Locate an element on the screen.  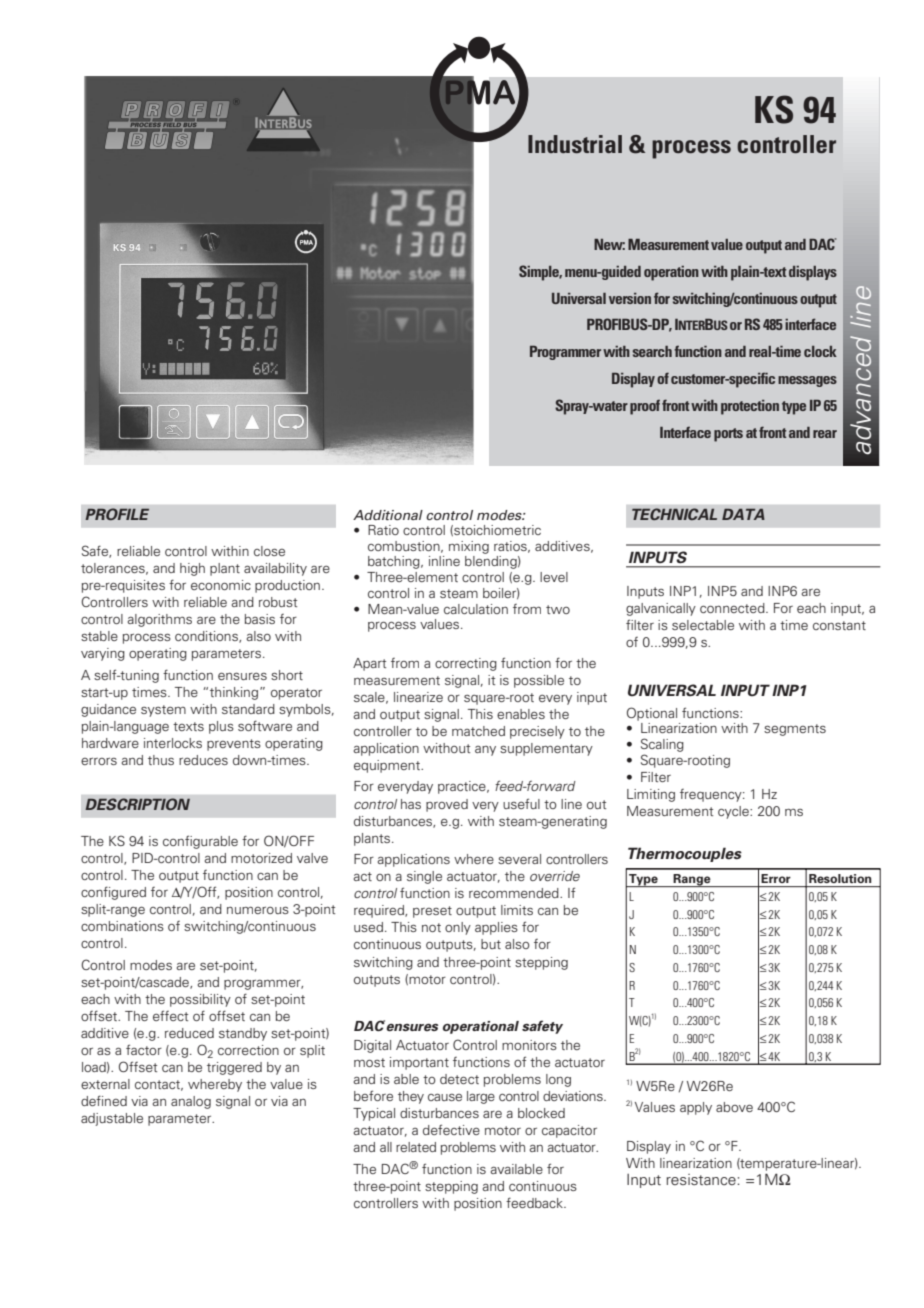
numerous is located at coordinates (258, 910).
